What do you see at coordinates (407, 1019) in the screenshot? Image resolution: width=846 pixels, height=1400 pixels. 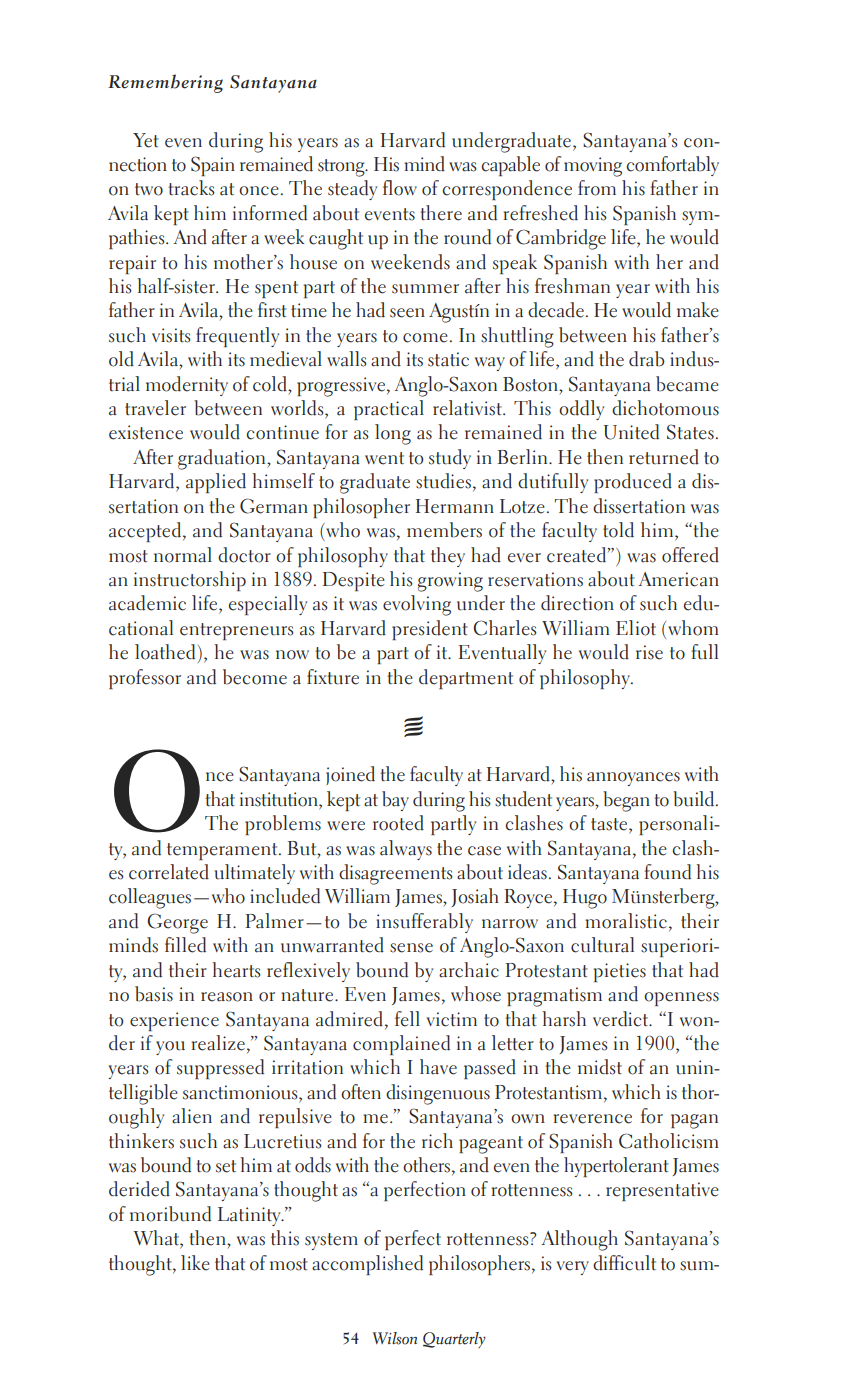 I see `fell` at bounding box center [407, 1019].
